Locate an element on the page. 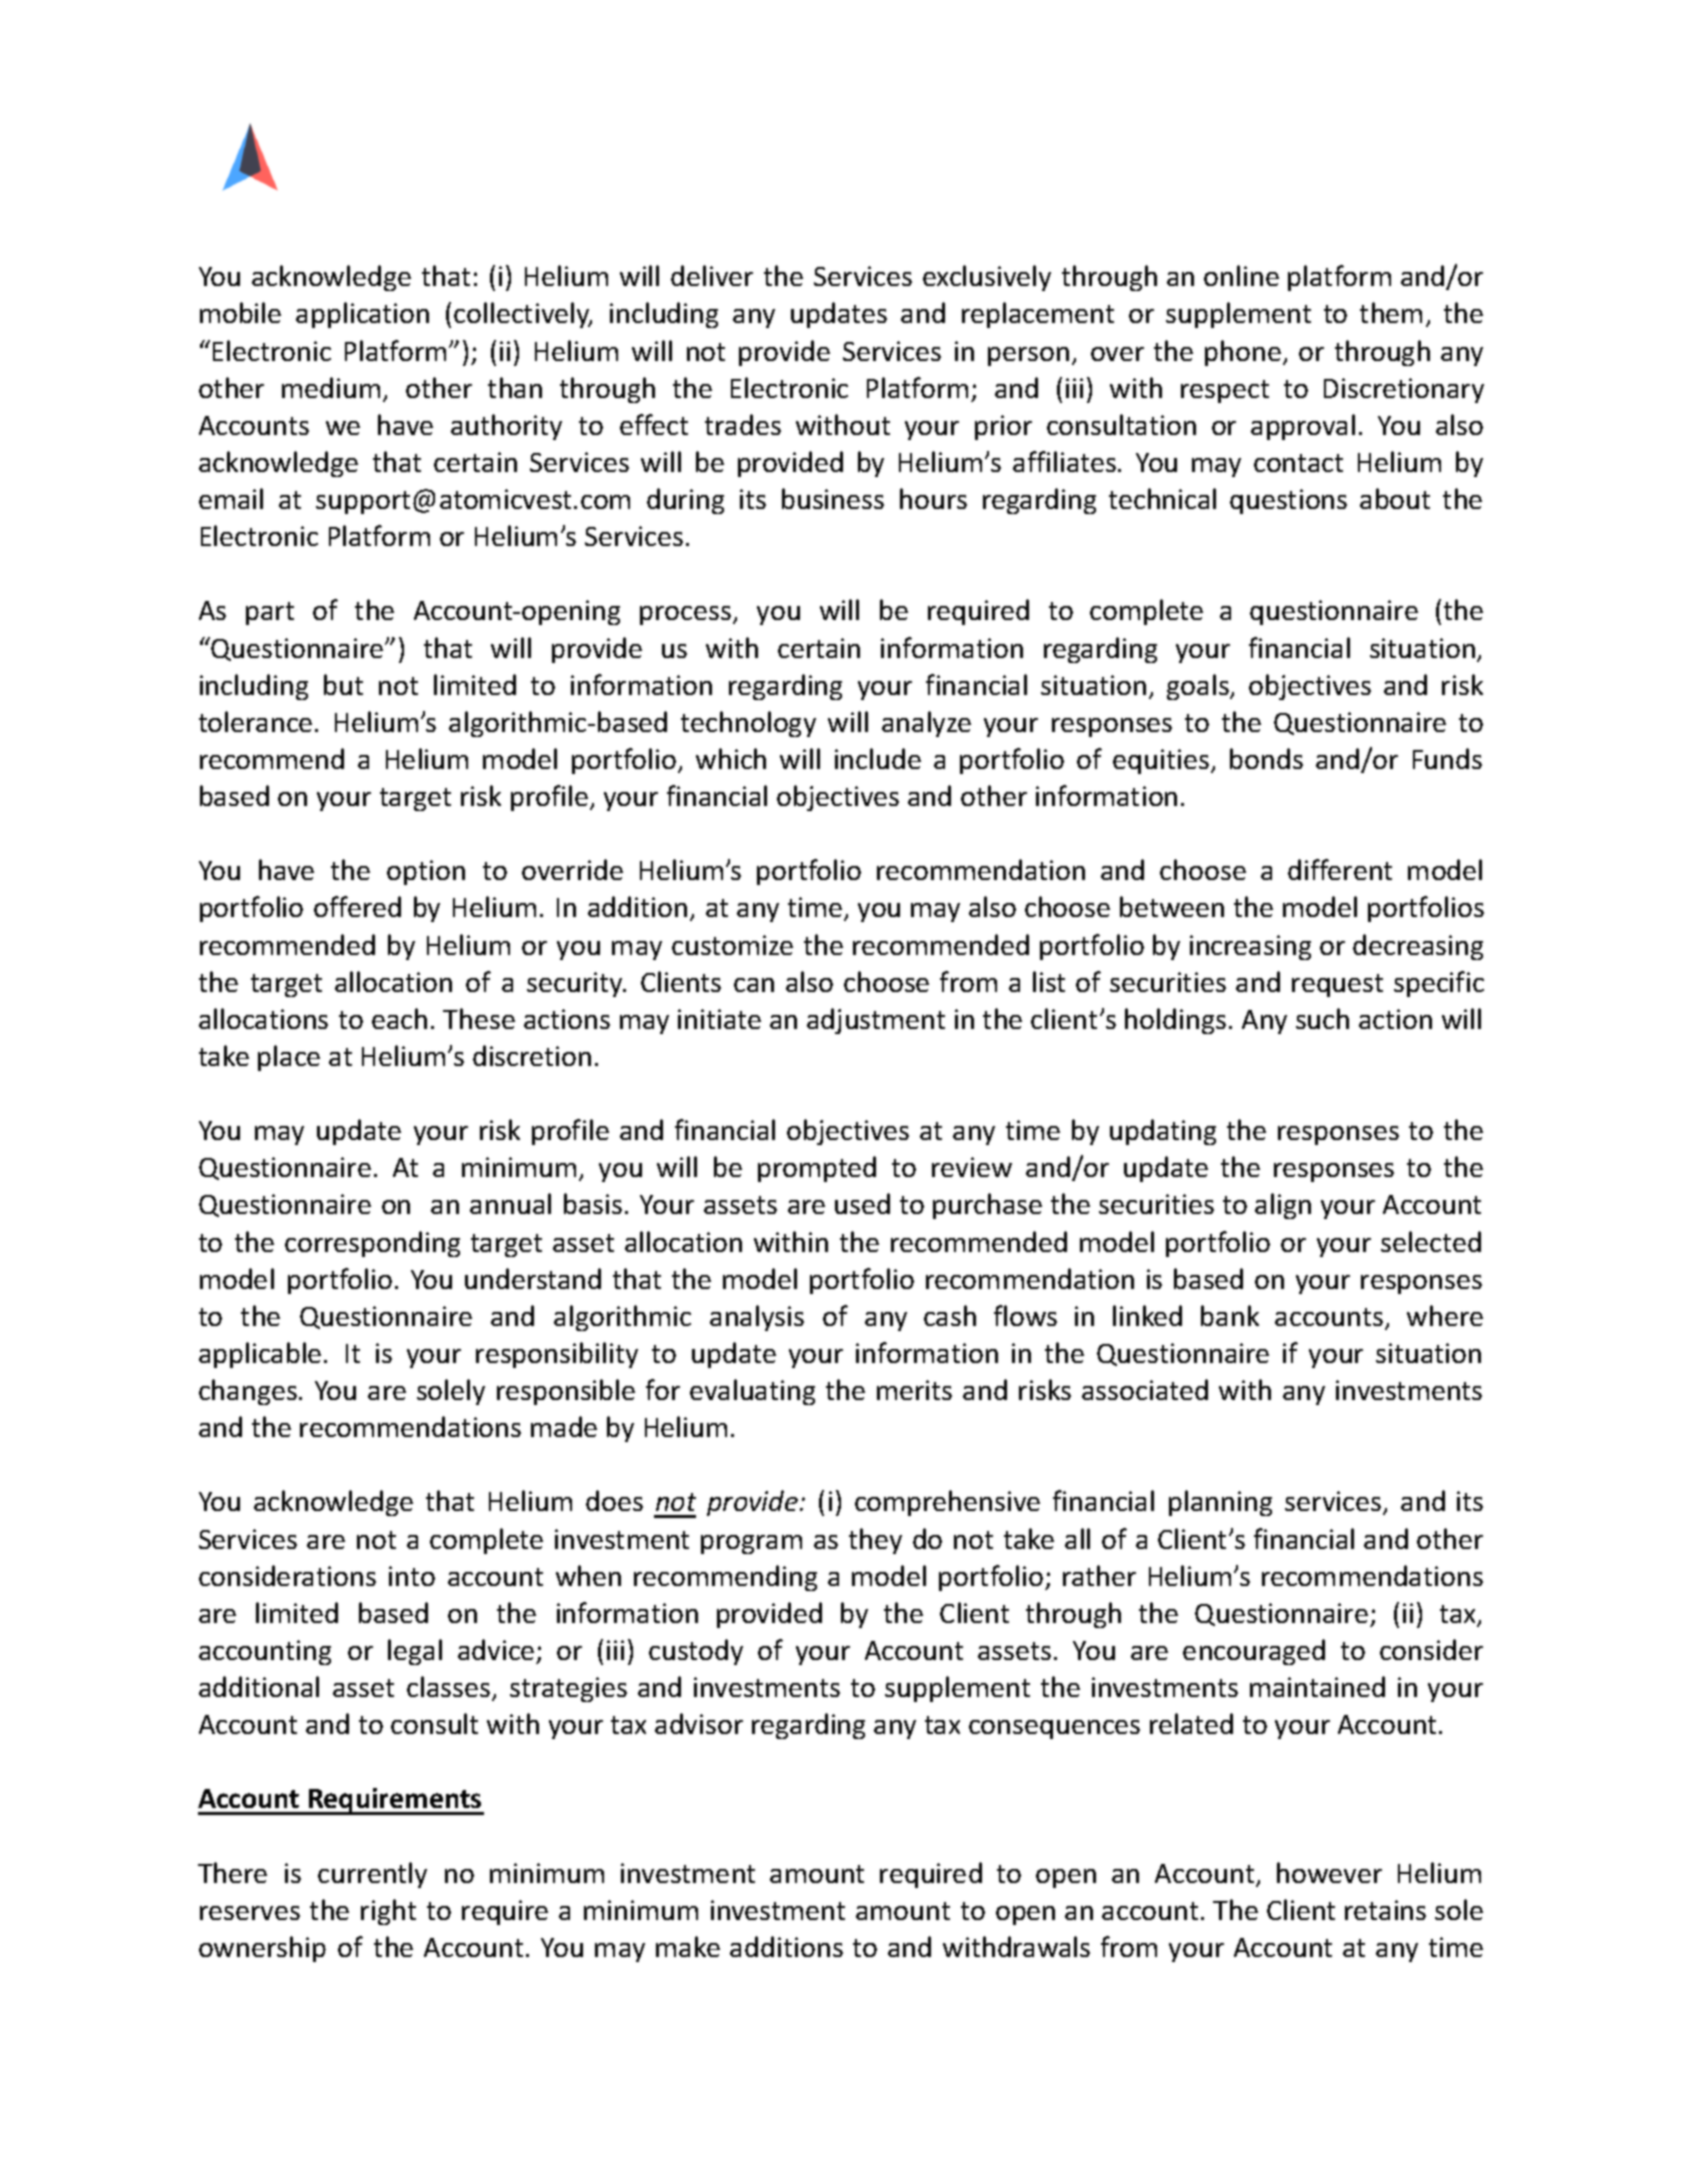  they is located at coordinates (875, 1541).
